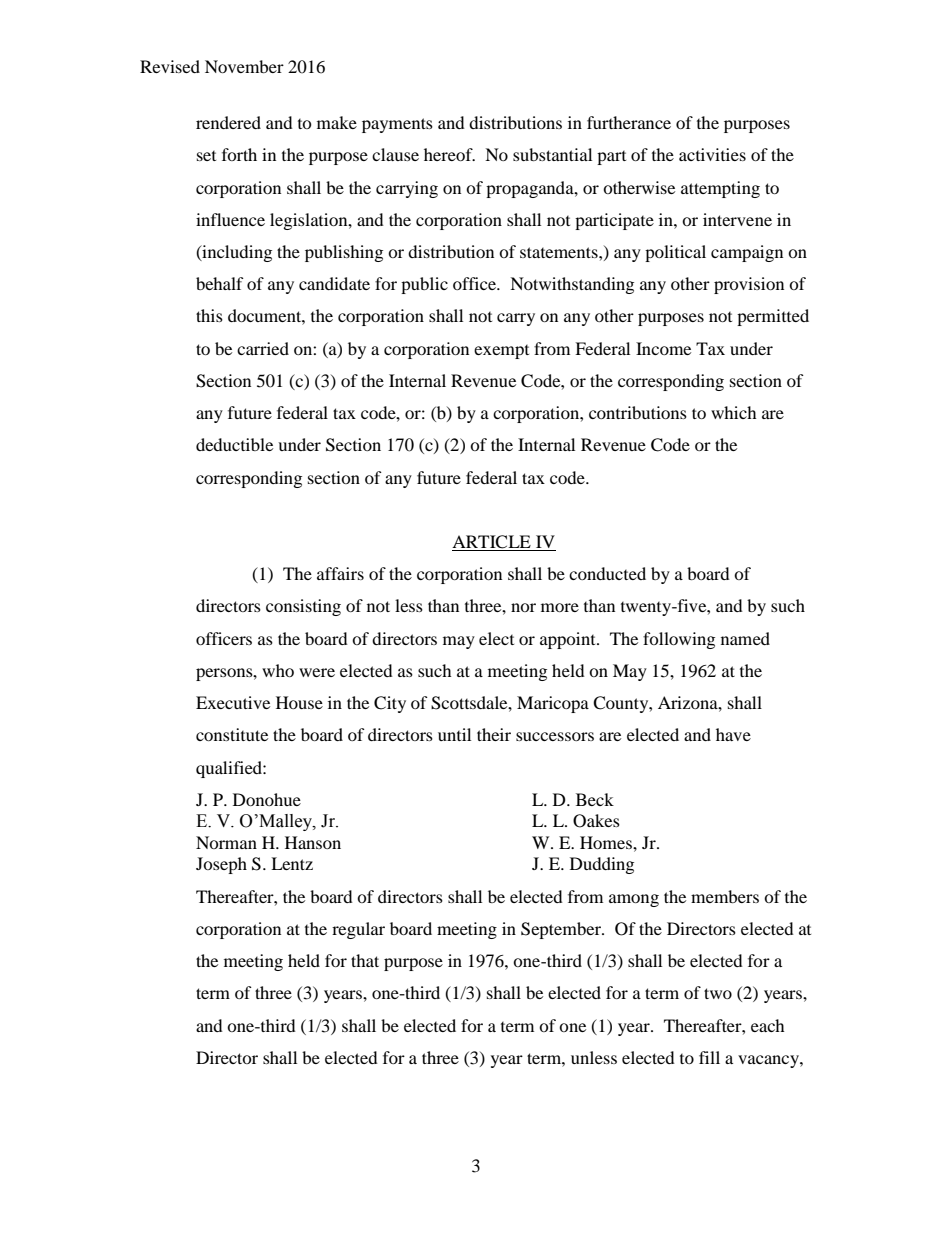 The width and height of the page is (952, 1233). Describe the element at coordinates (562, 930) in the page. I see `September` at that location.
